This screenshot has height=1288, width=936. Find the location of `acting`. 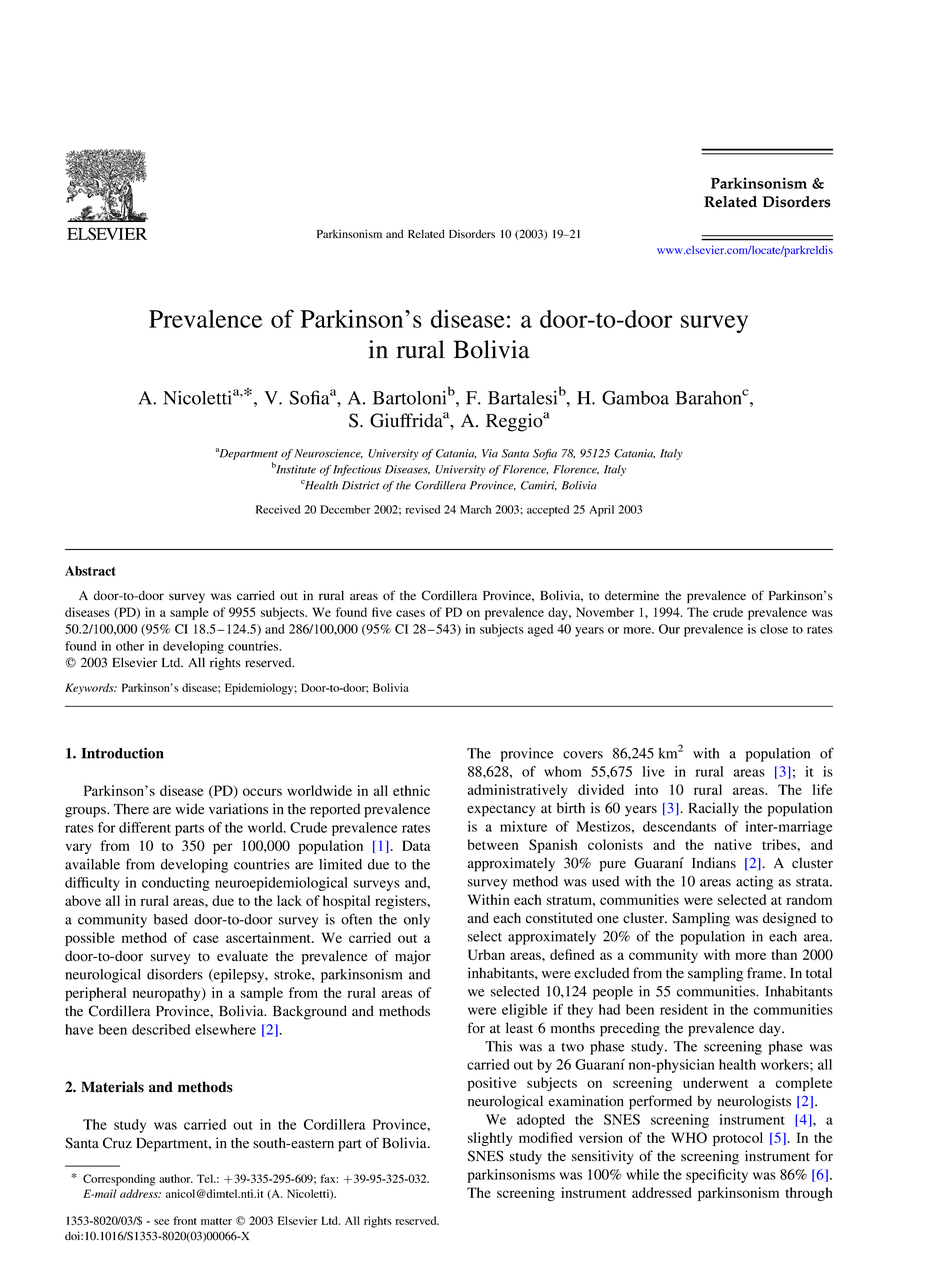

acting is located at coordinates (754, 883).
